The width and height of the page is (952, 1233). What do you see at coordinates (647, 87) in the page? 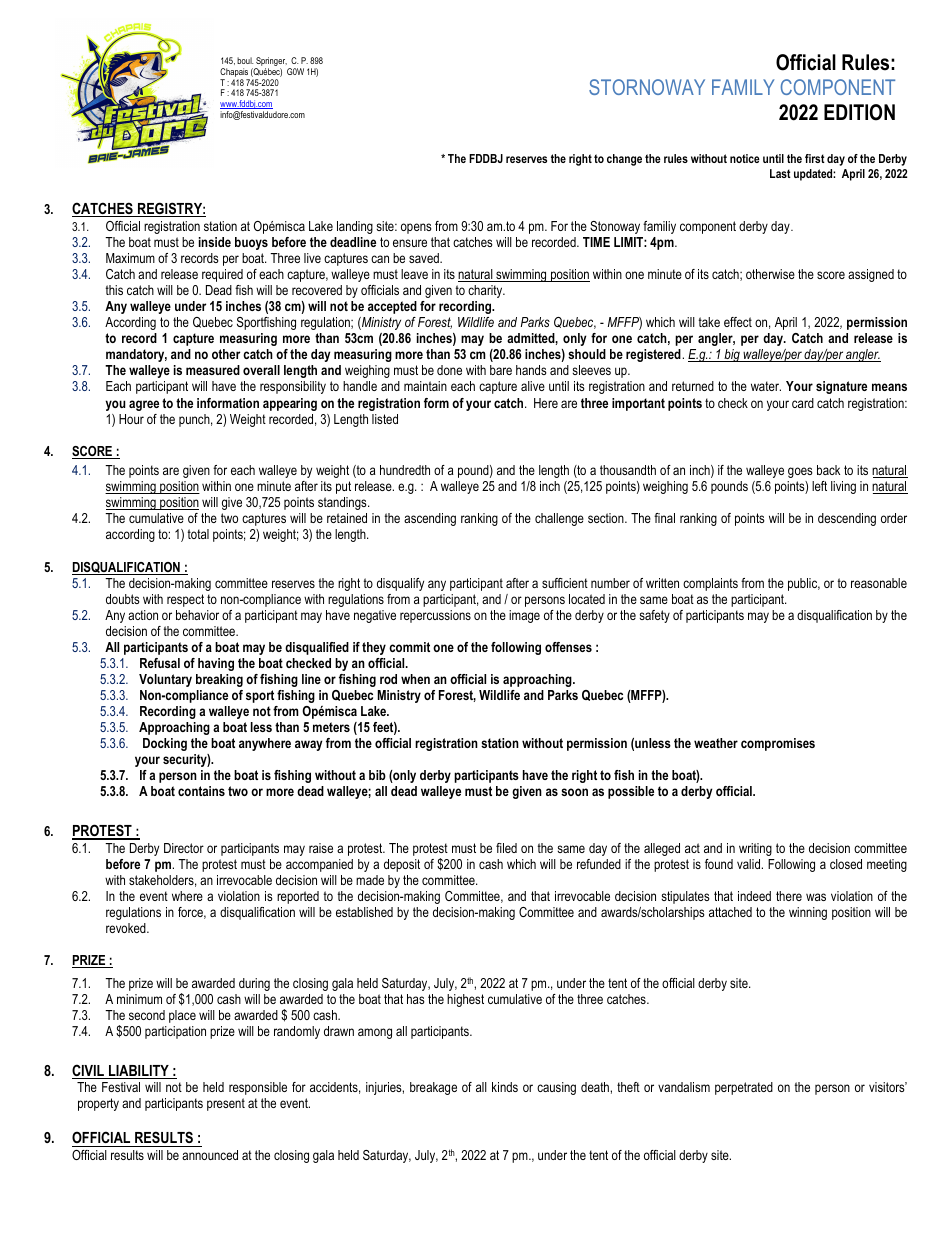
I see `STORNOWAY` at bounding box center [647, 87].
